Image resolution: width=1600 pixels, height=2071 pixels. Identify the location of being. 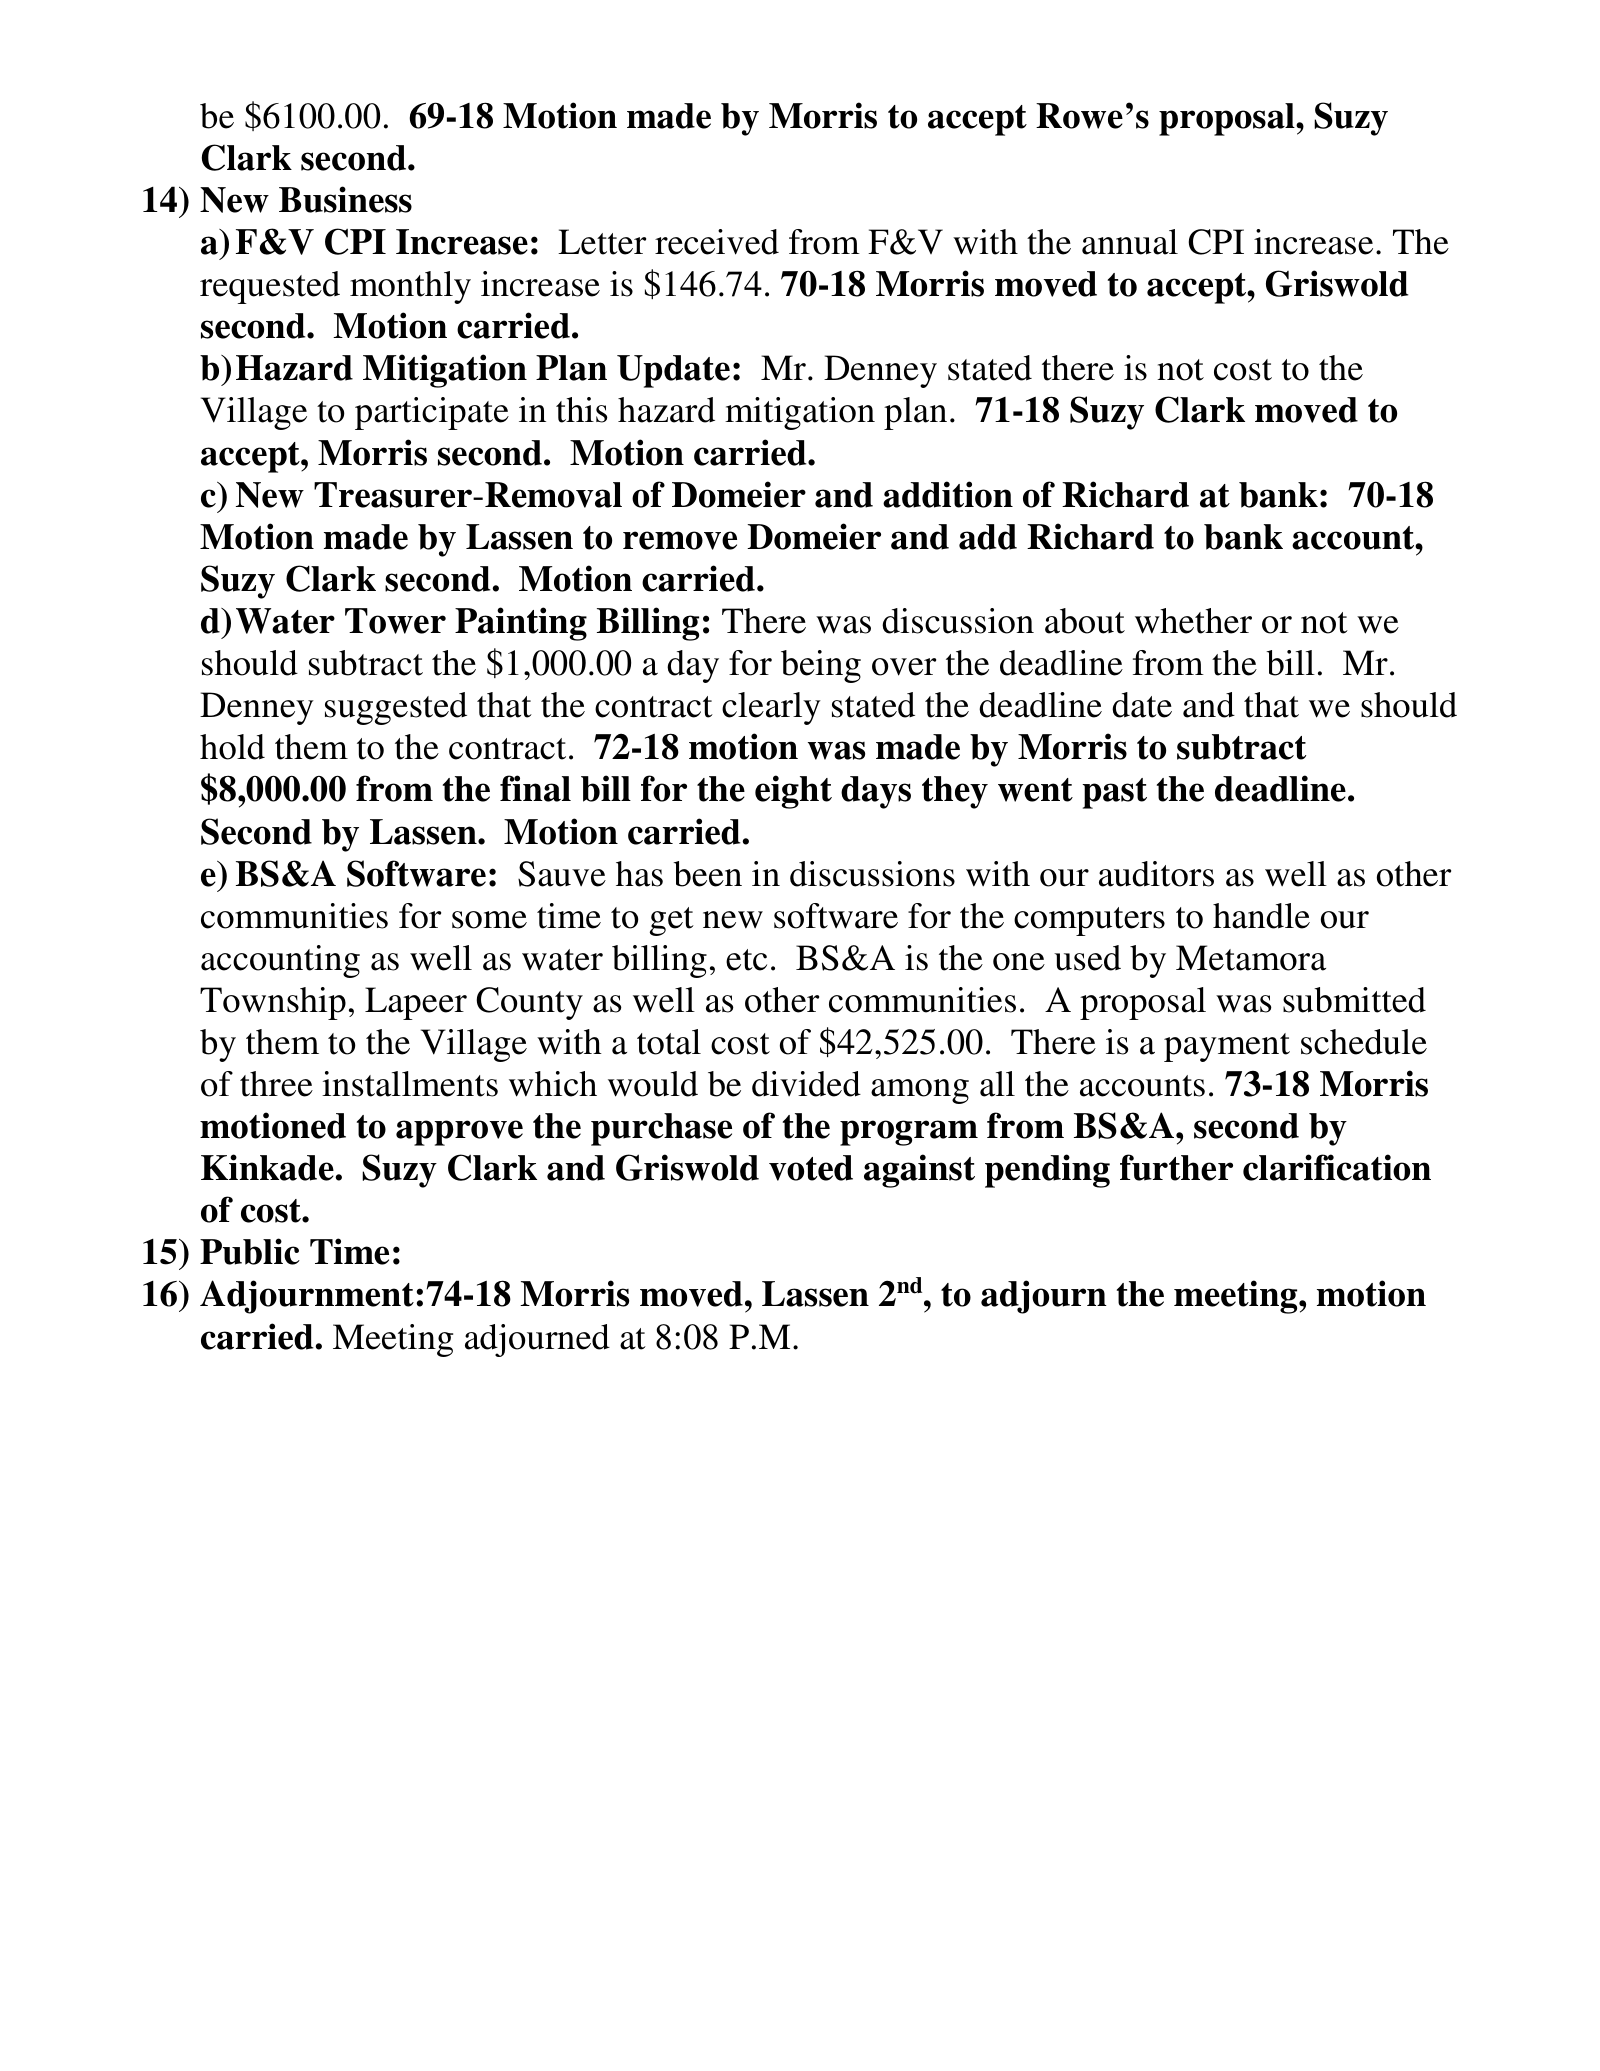
(821, 666).
